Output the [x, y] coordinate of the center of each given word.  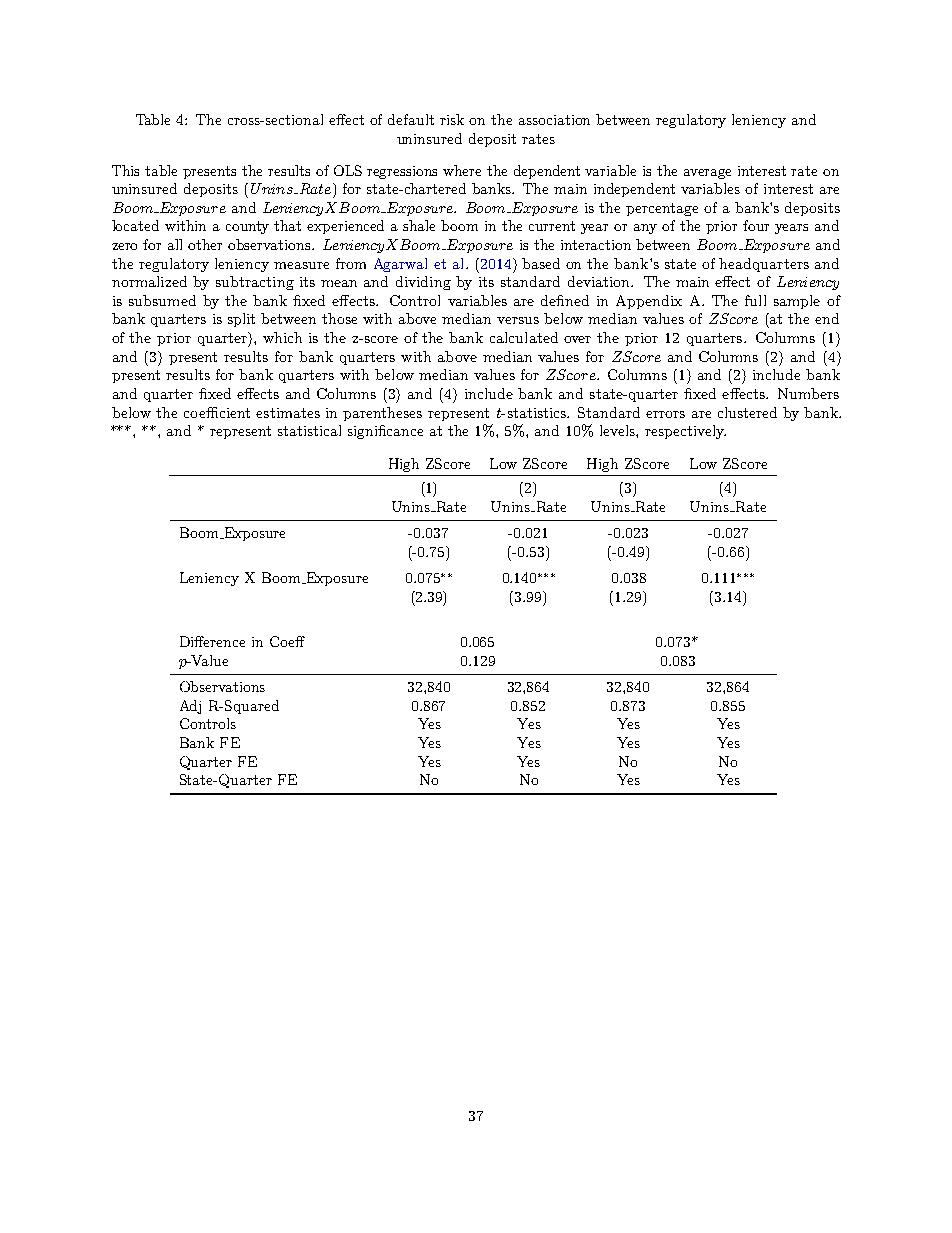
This [125, 170]
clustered [747, 412]
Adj [190, 707]
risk [452, 119]
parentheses [382, 414]
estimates [288, 413]
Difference [212, 641]
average [707, 174]
